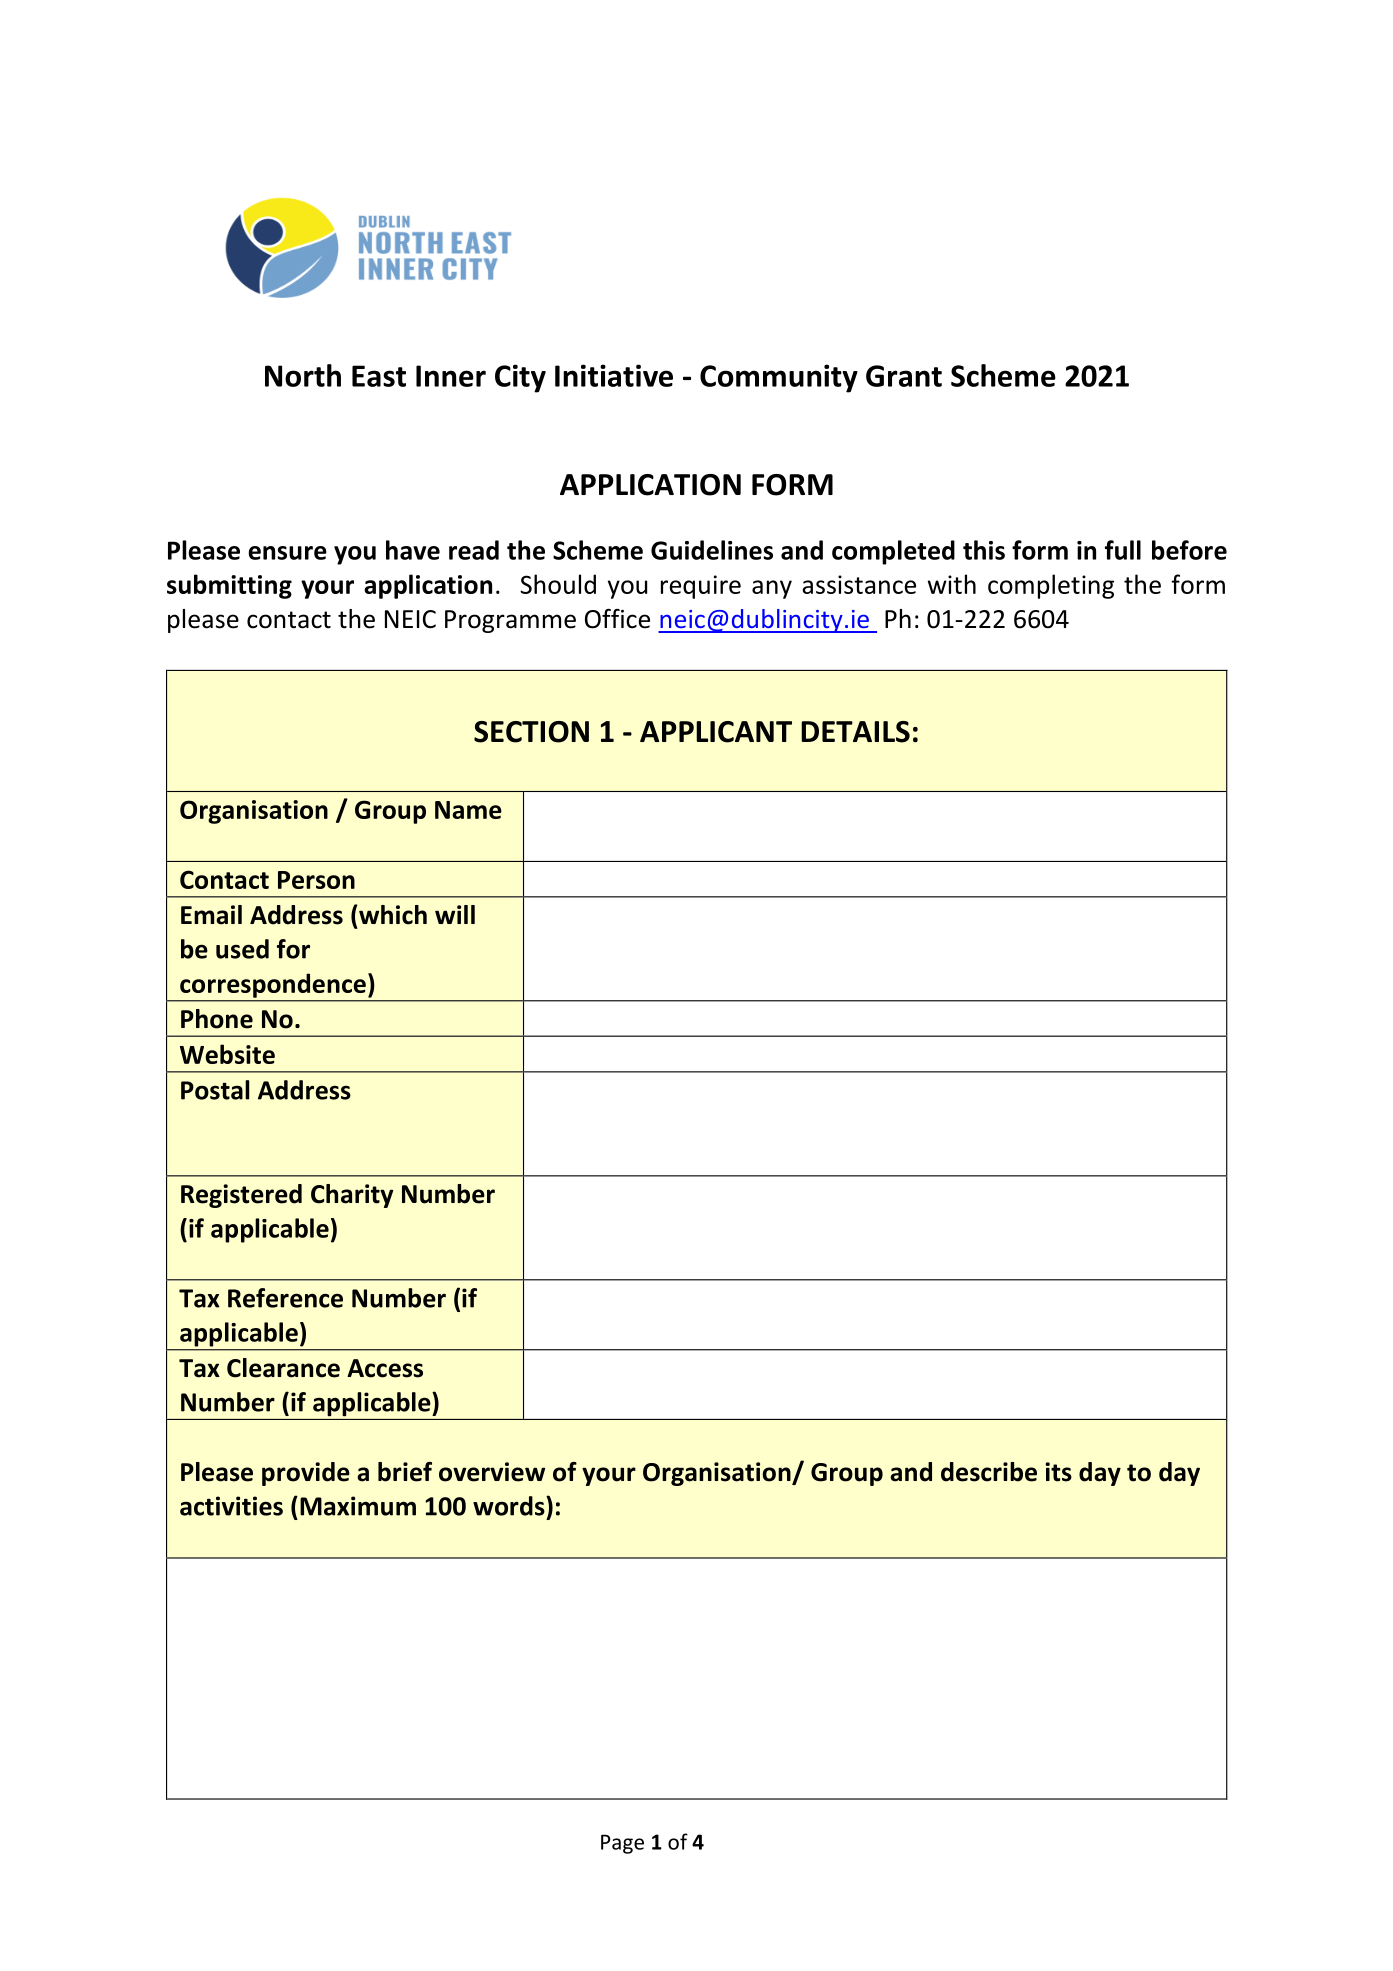  What do you see at coordinates (510, 1506) in the document?
I see `words` at bounding box center [510, 1506].
